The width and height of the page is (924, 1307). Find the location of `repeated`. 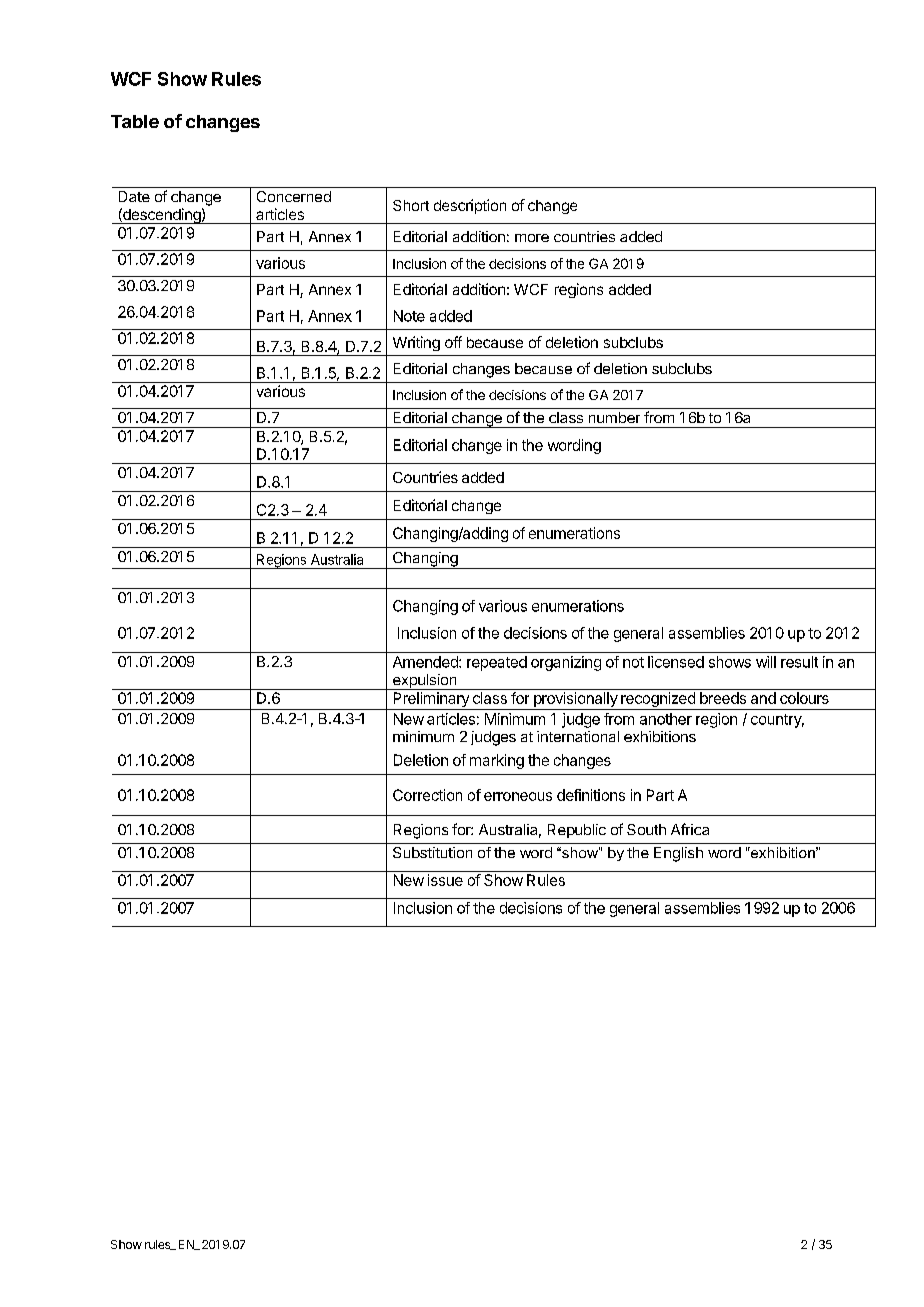

repeated is located at coordinates (497, 663).
